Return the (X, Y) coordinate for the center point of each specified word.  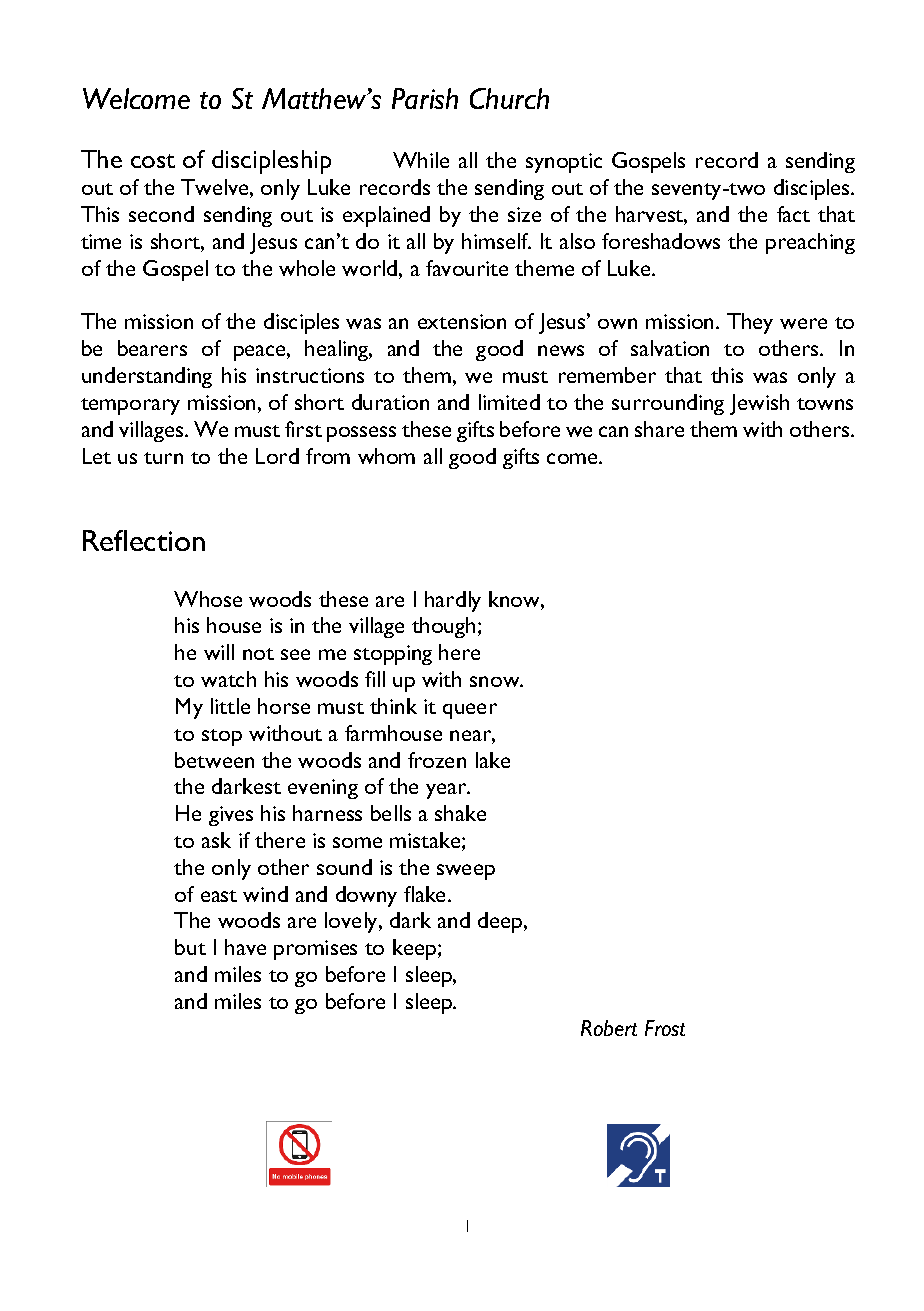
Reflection (144, 540)
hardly (453, 601)
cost (153, 161)
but (190, 947)
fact (793, 214)
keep (416, 949)
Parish (425, 98)
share (659, 429)
